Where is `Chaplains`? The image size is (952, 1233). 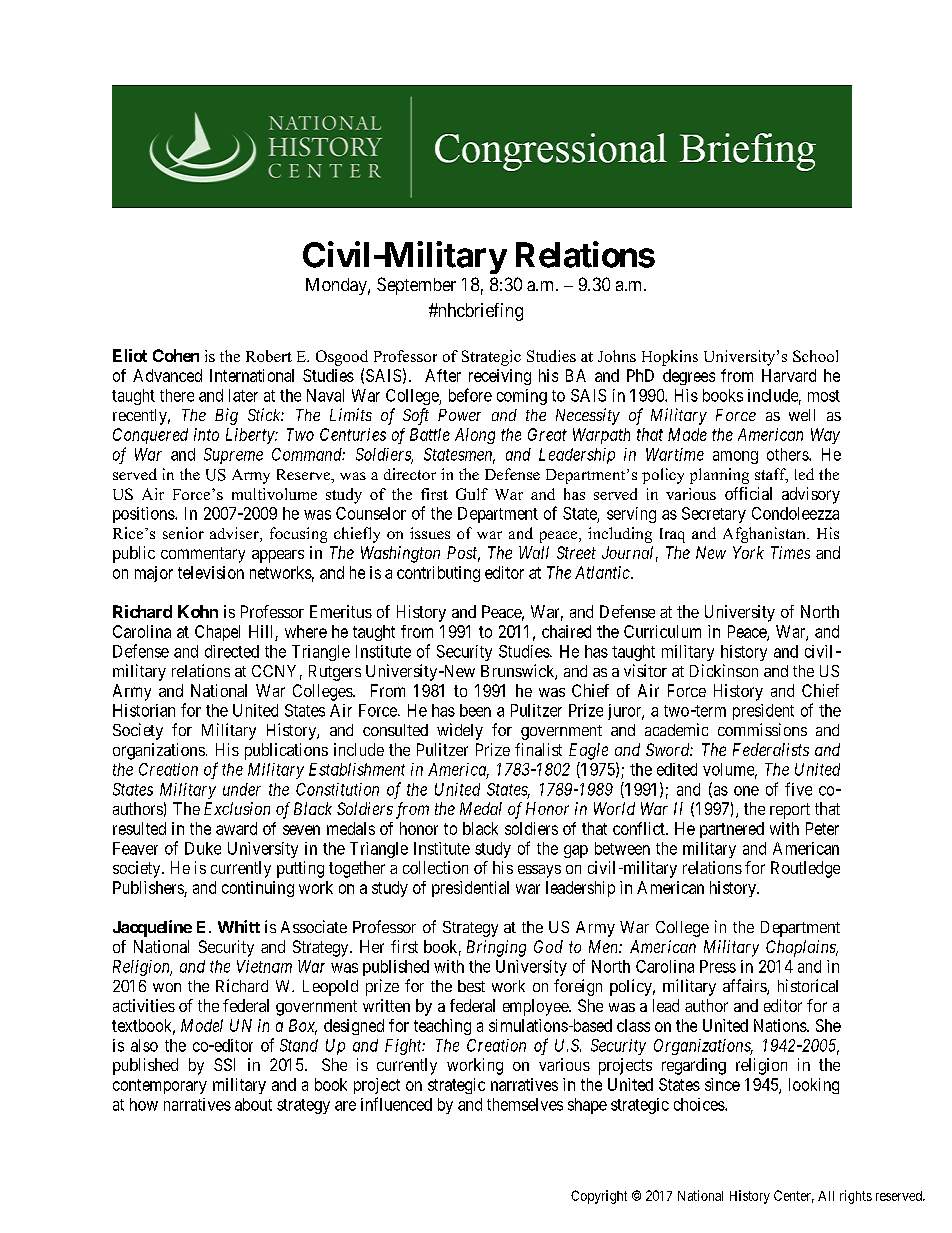
Chaplains is located at coordinates (802, 948).
